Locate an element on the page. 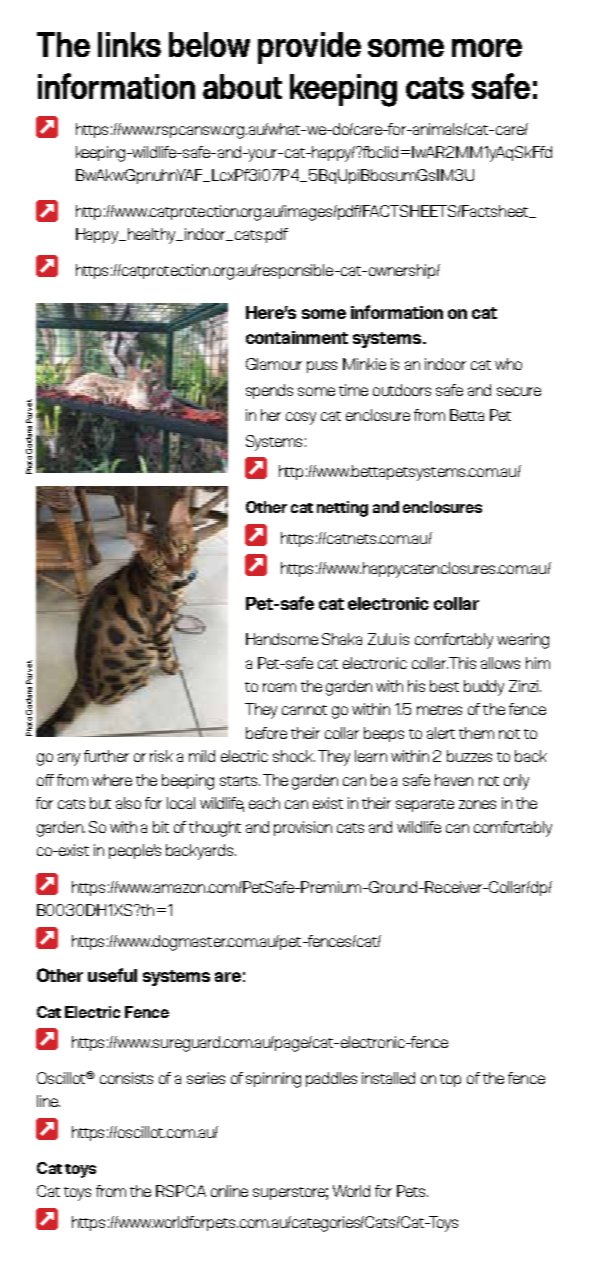  further is located at coordinates (106, 756).
